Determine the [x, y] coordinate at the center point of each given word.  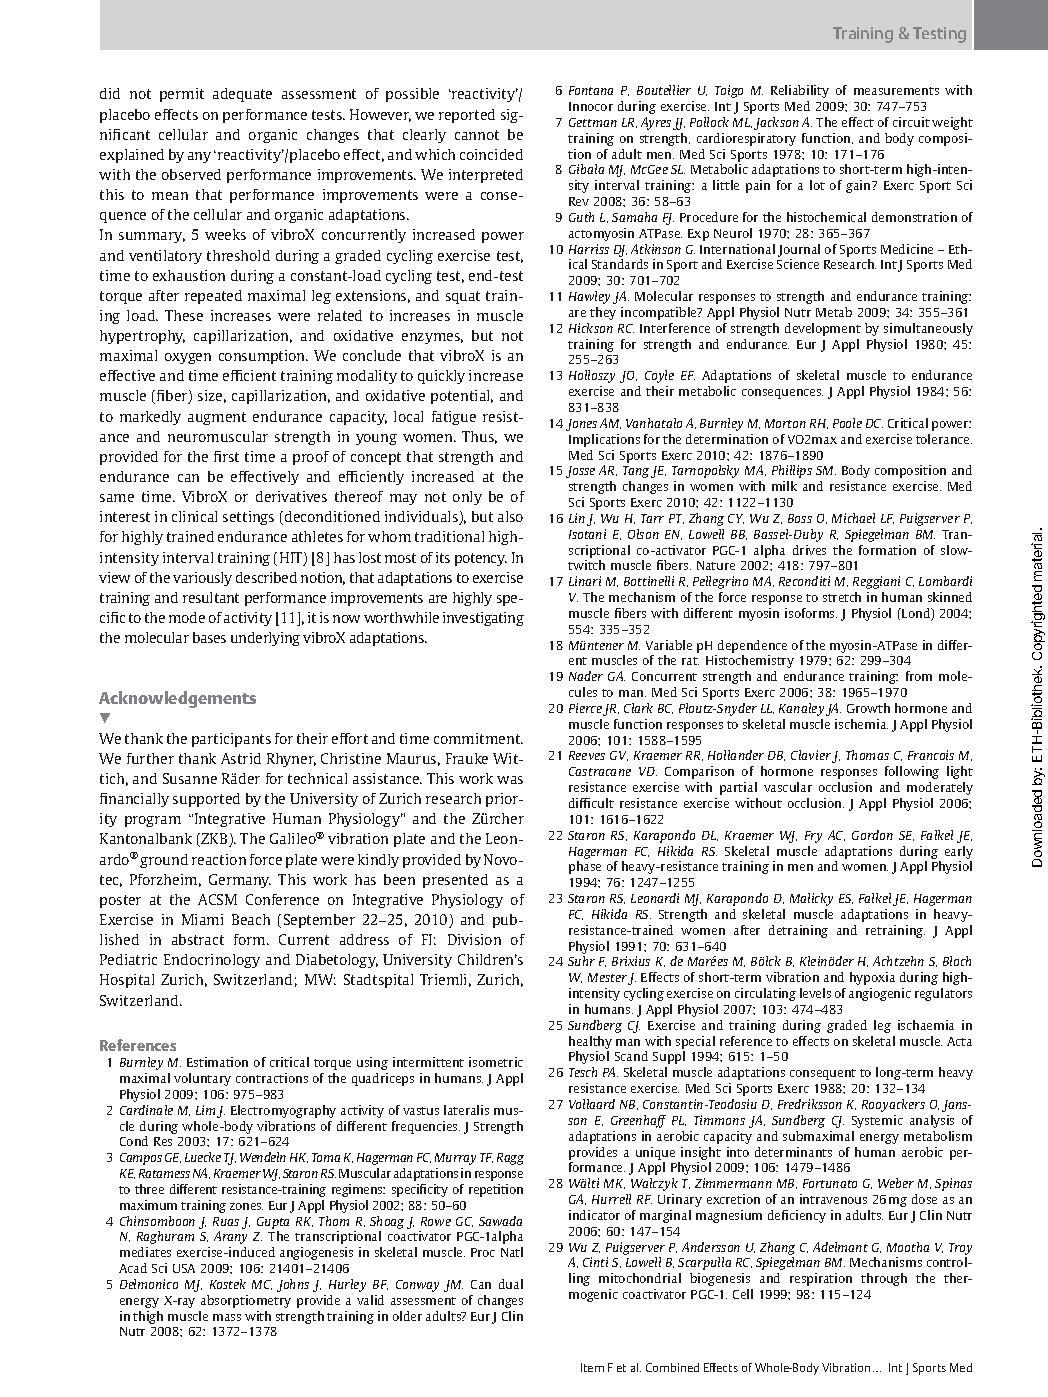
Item [592, 1367]
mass [227, 1317]
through [884, 1279]
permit [182, 95]
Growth [868, 708]
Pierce [586, 709]
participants [231, 740]
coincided [491, 154]
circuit [911, 122]
